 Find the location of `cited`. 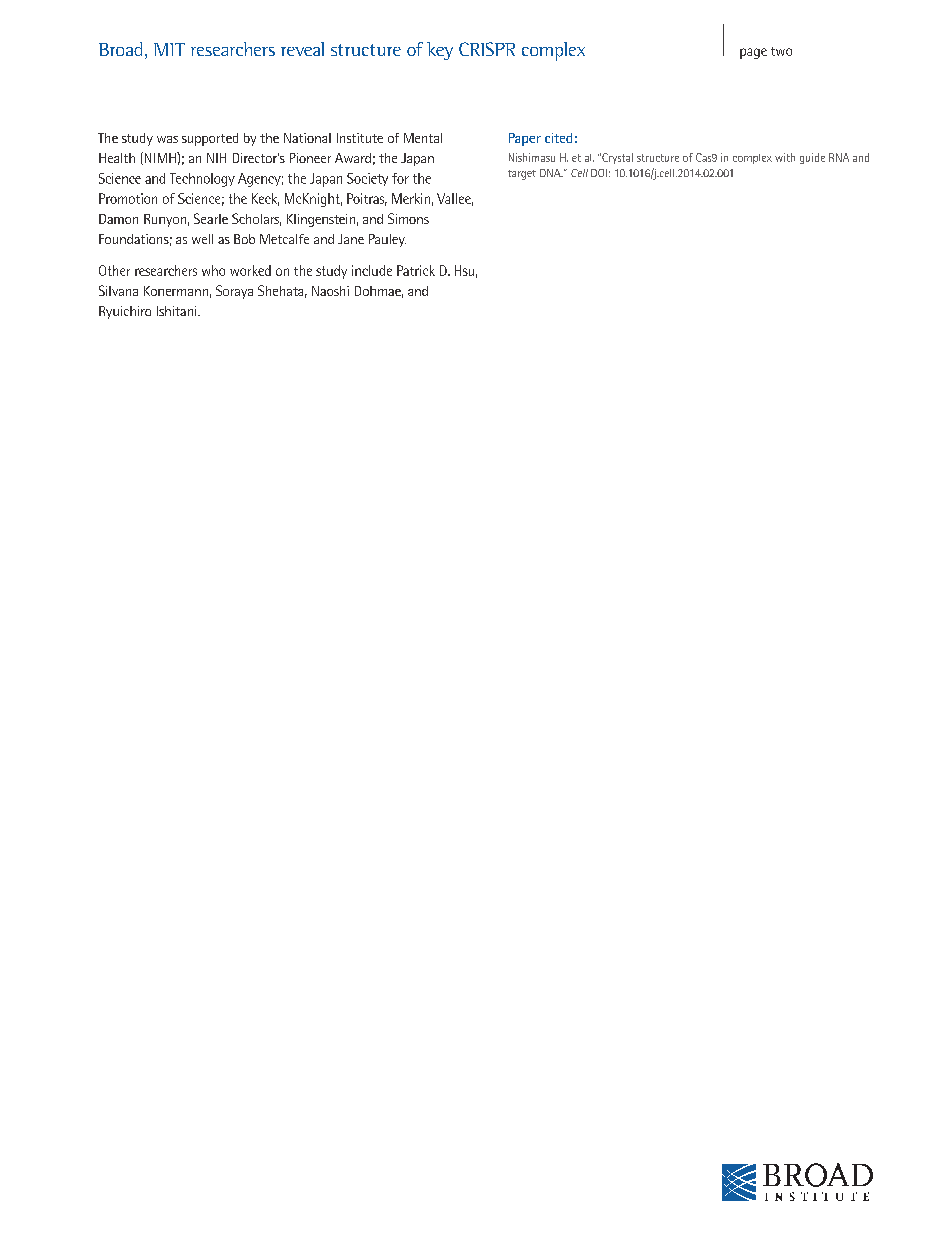

cited is located at coordinates (558, 138).
